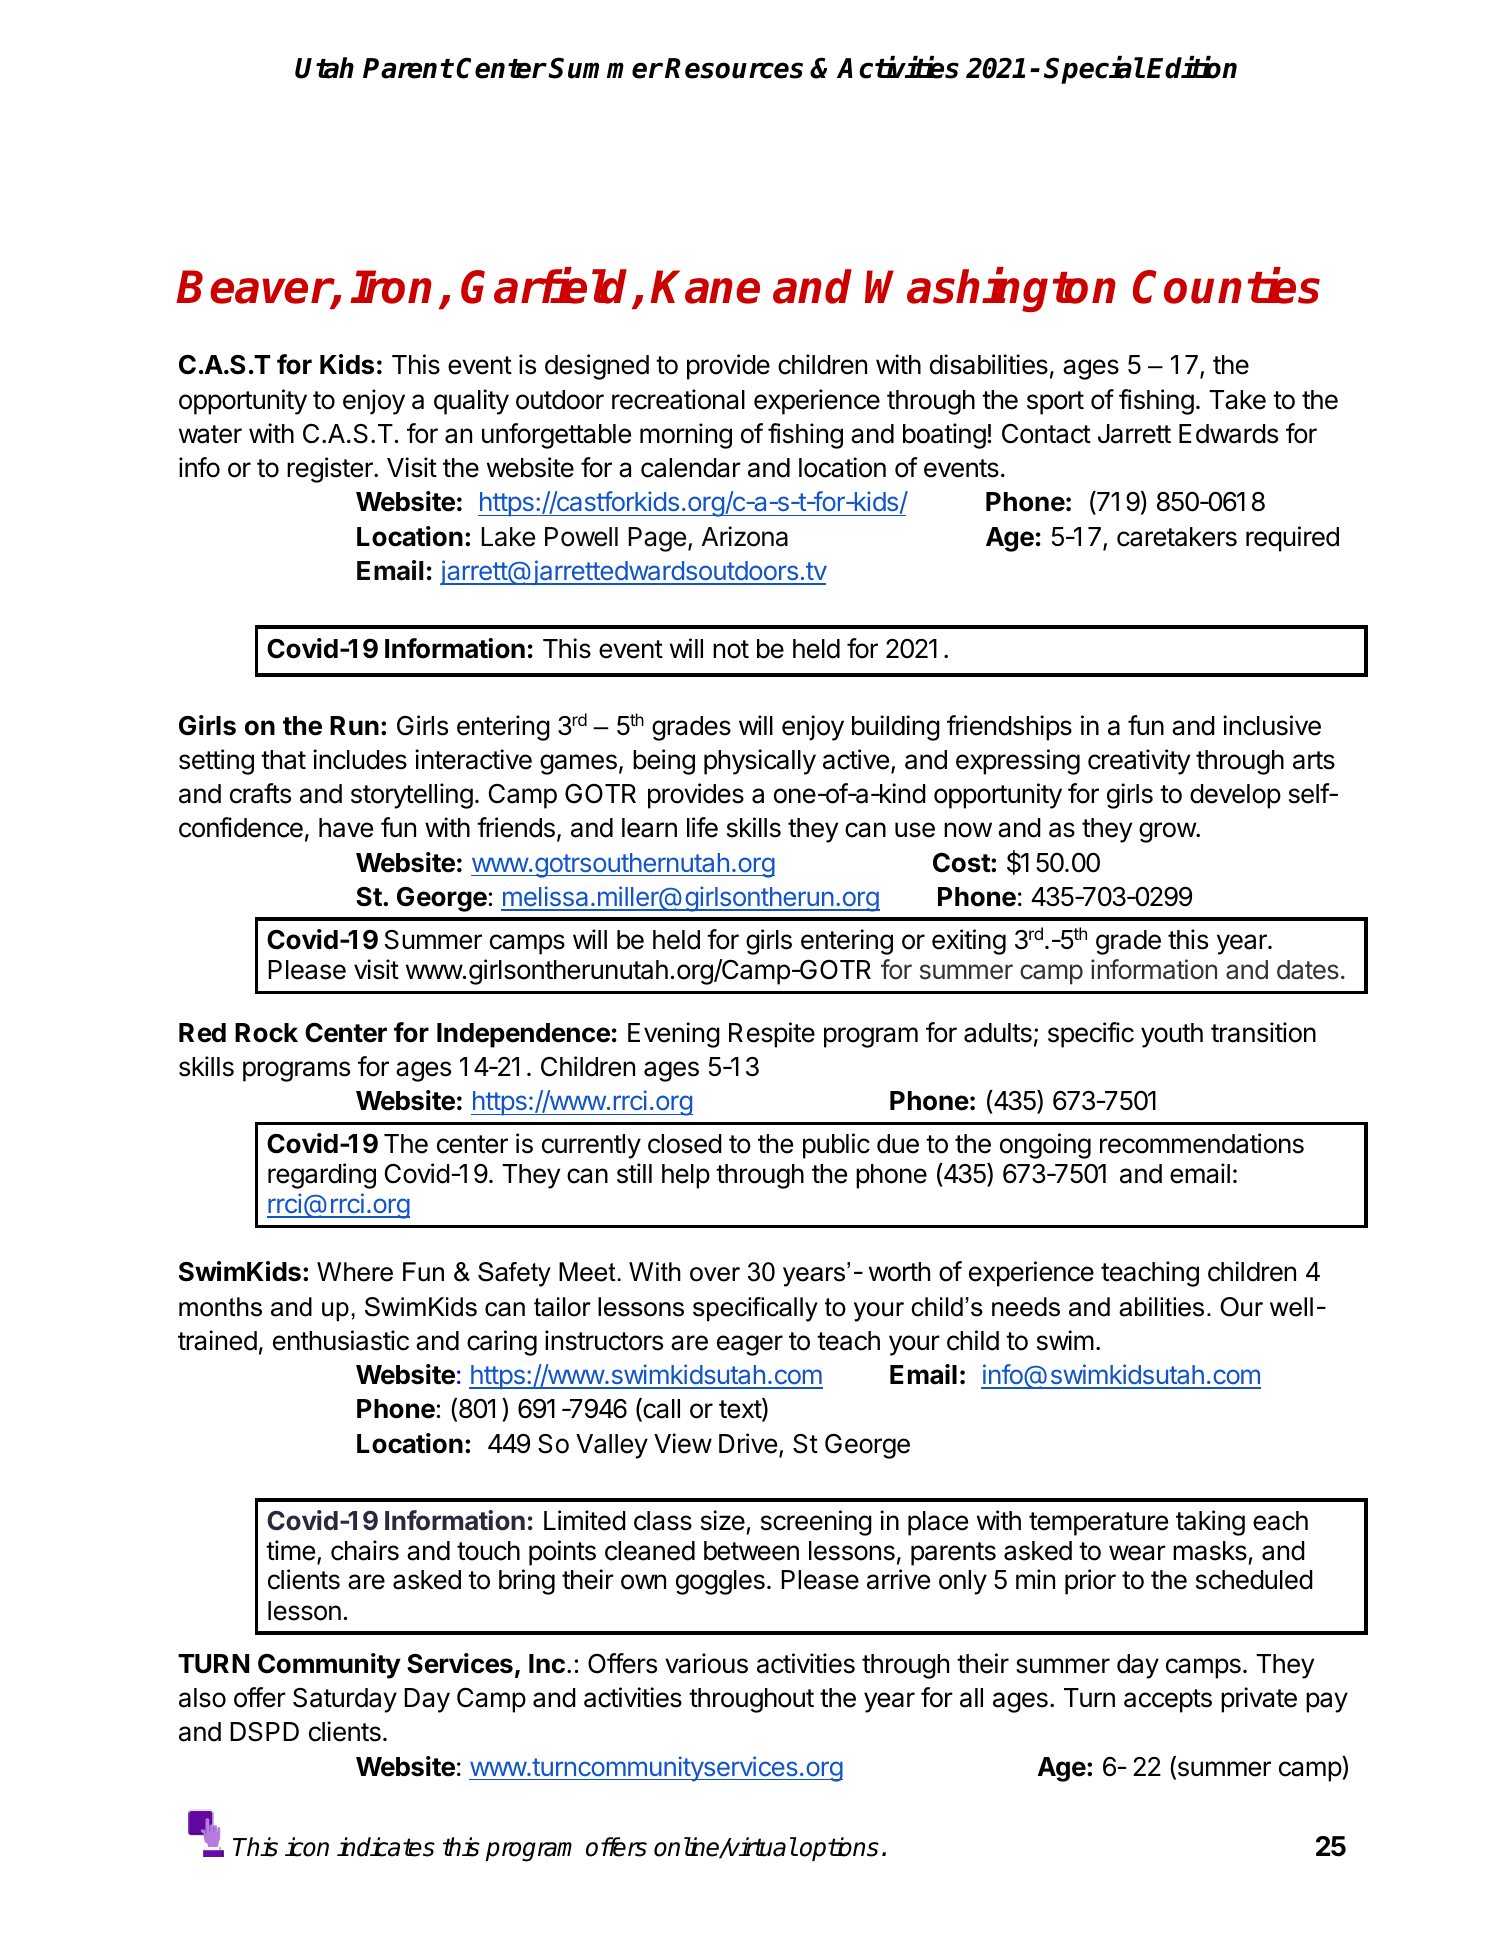 The image size is (1511, 1956). I want to click on youth, so click(1172, 1035).
